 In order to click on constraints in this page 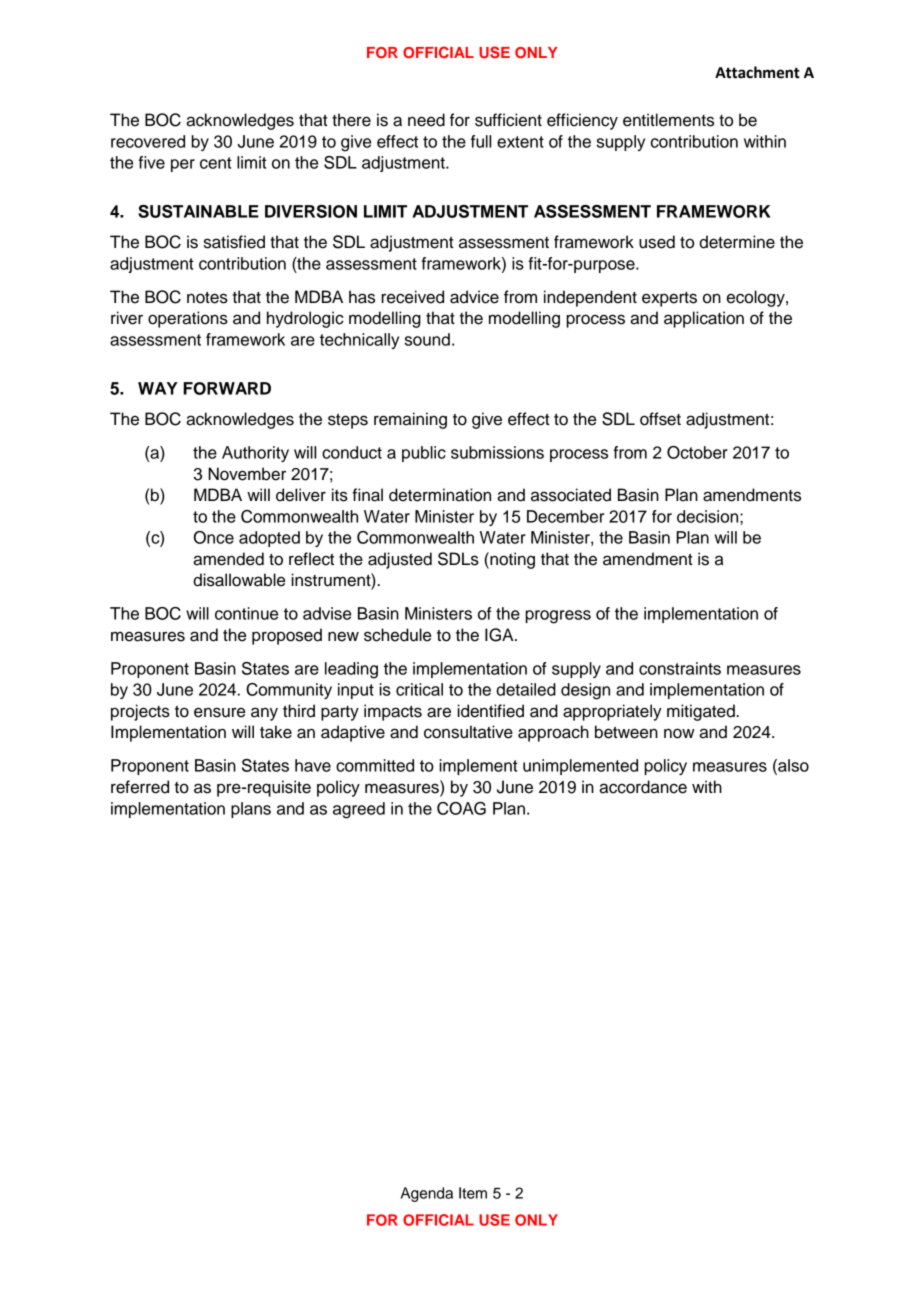, I will do `click(680, 668)`.
